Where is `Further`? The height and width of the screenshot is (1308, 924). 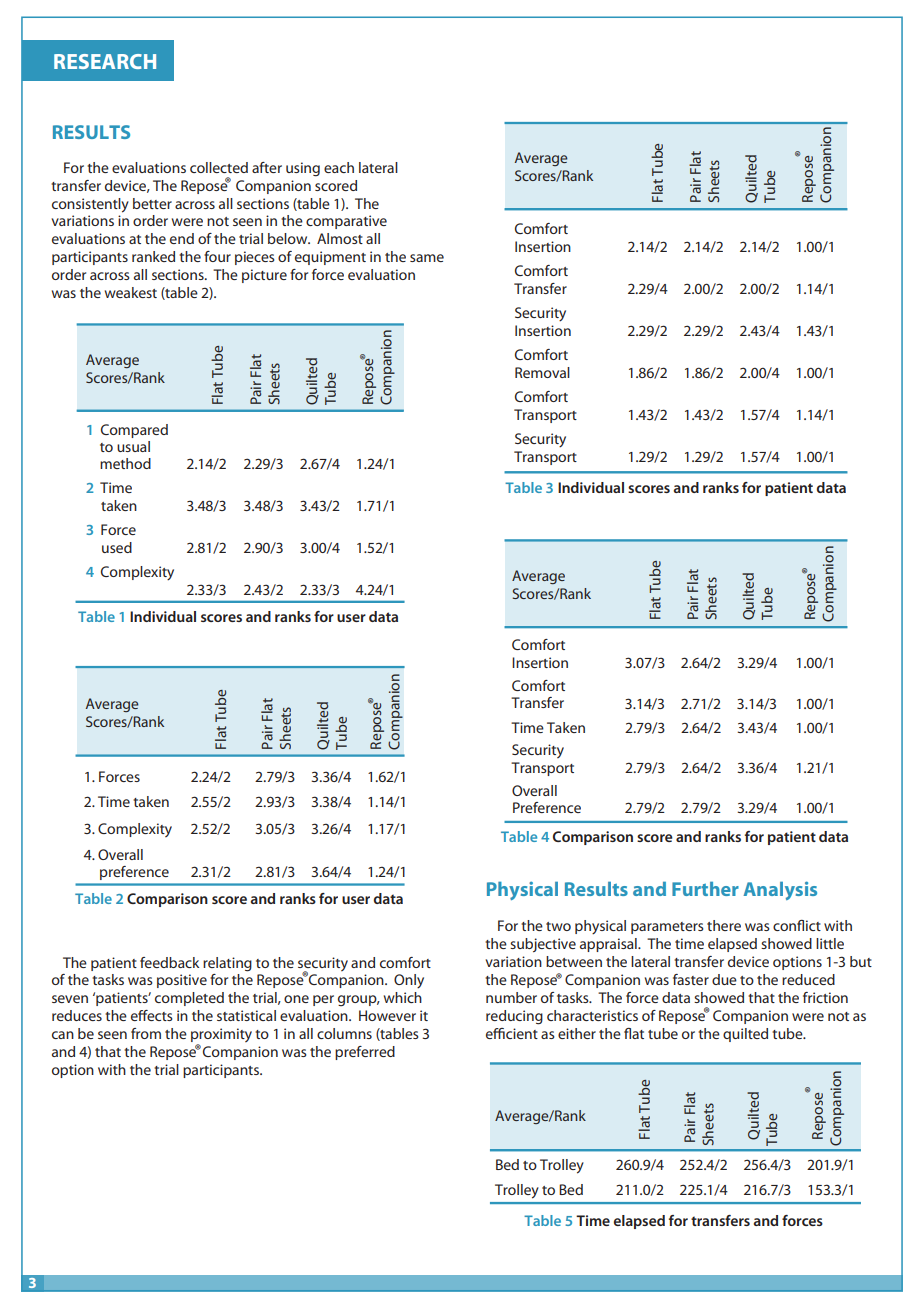 Further is located at coordinates (705, 888).
